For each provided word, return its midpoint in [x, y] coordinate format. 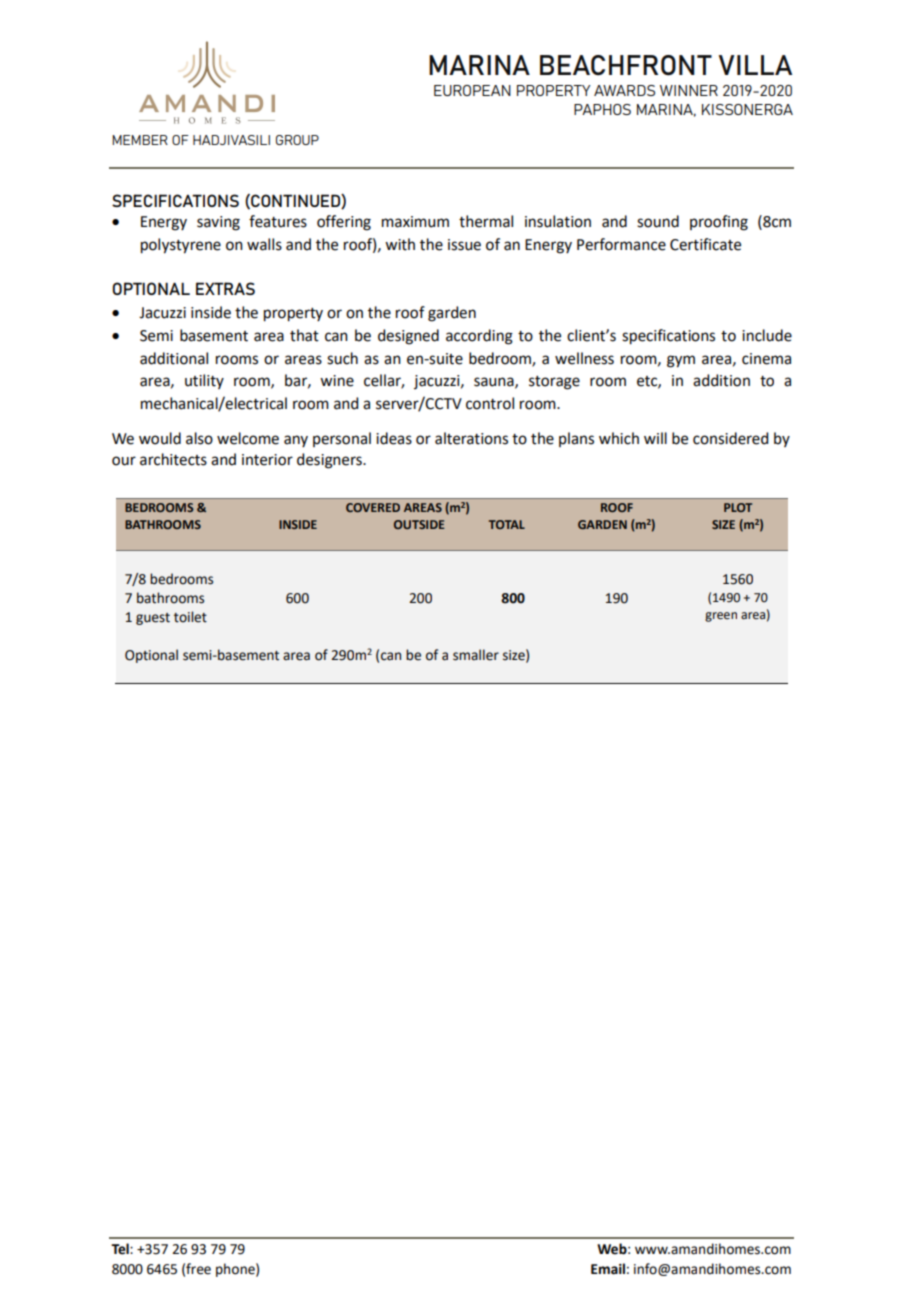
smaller [476, 655]
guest [153, 619]
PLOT [738, 507]
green [721, 617]
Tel [121, 1249]
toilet [190, 617]
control [490, 403]
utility [204, 381]
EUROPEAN [472, 90]
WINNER [689, 90]
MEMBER [140, 140]
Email [608, 1269]
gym [681, 361]
